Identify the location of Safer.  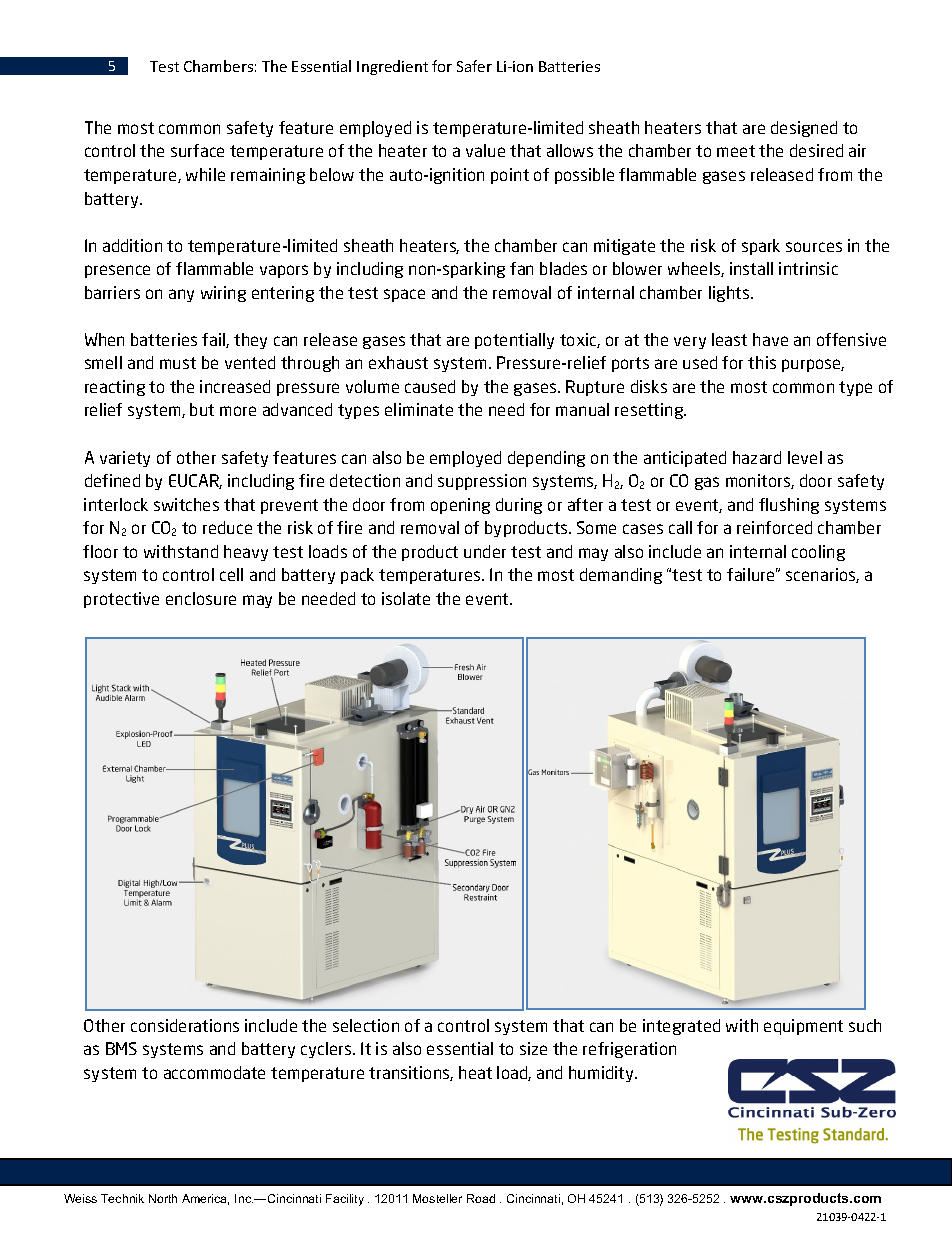
(474, 66).
